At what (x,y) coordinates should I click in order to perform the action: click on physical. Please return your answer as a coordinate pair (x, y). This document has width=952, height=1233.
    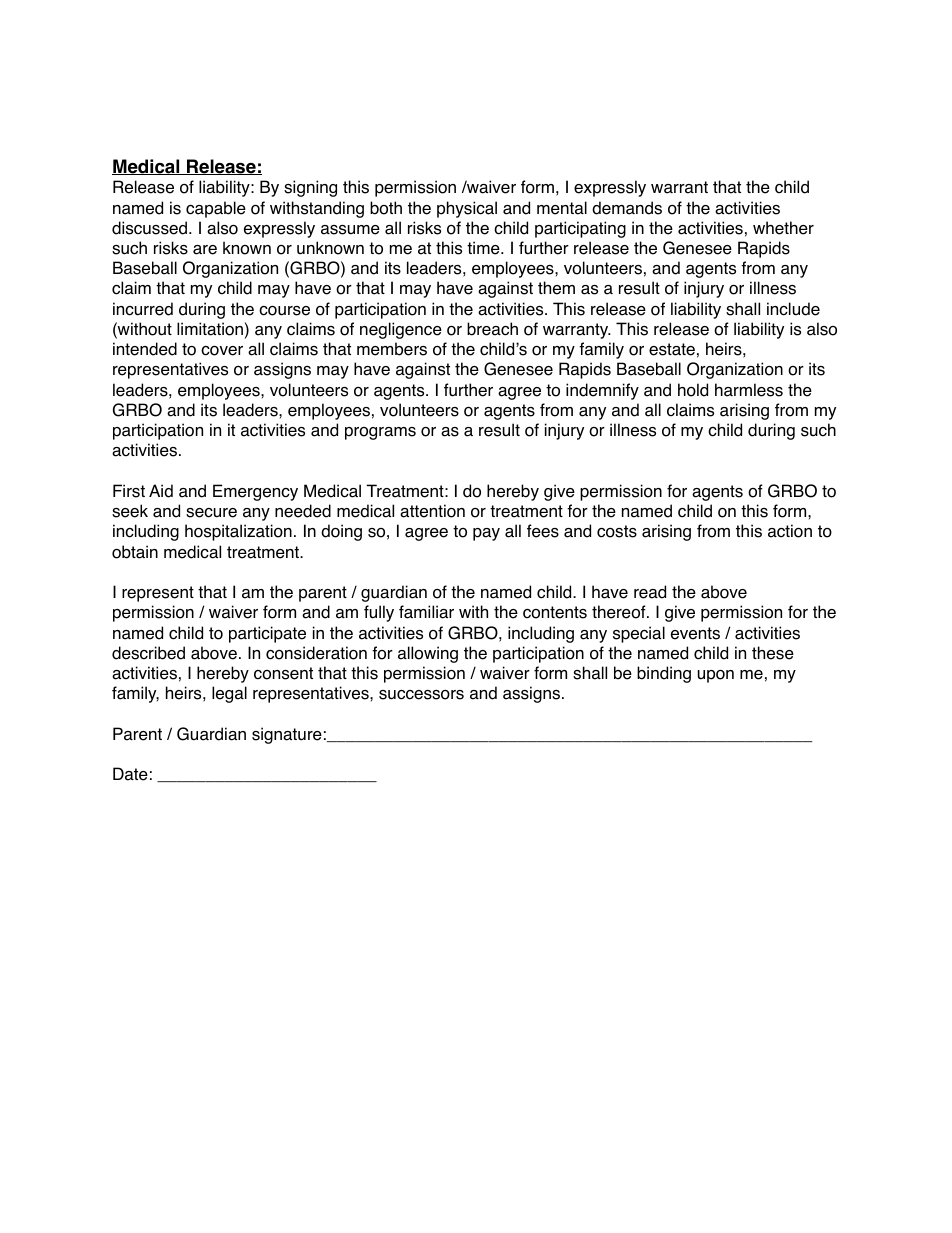
    Looking at the image, I should click on (467, 209).
